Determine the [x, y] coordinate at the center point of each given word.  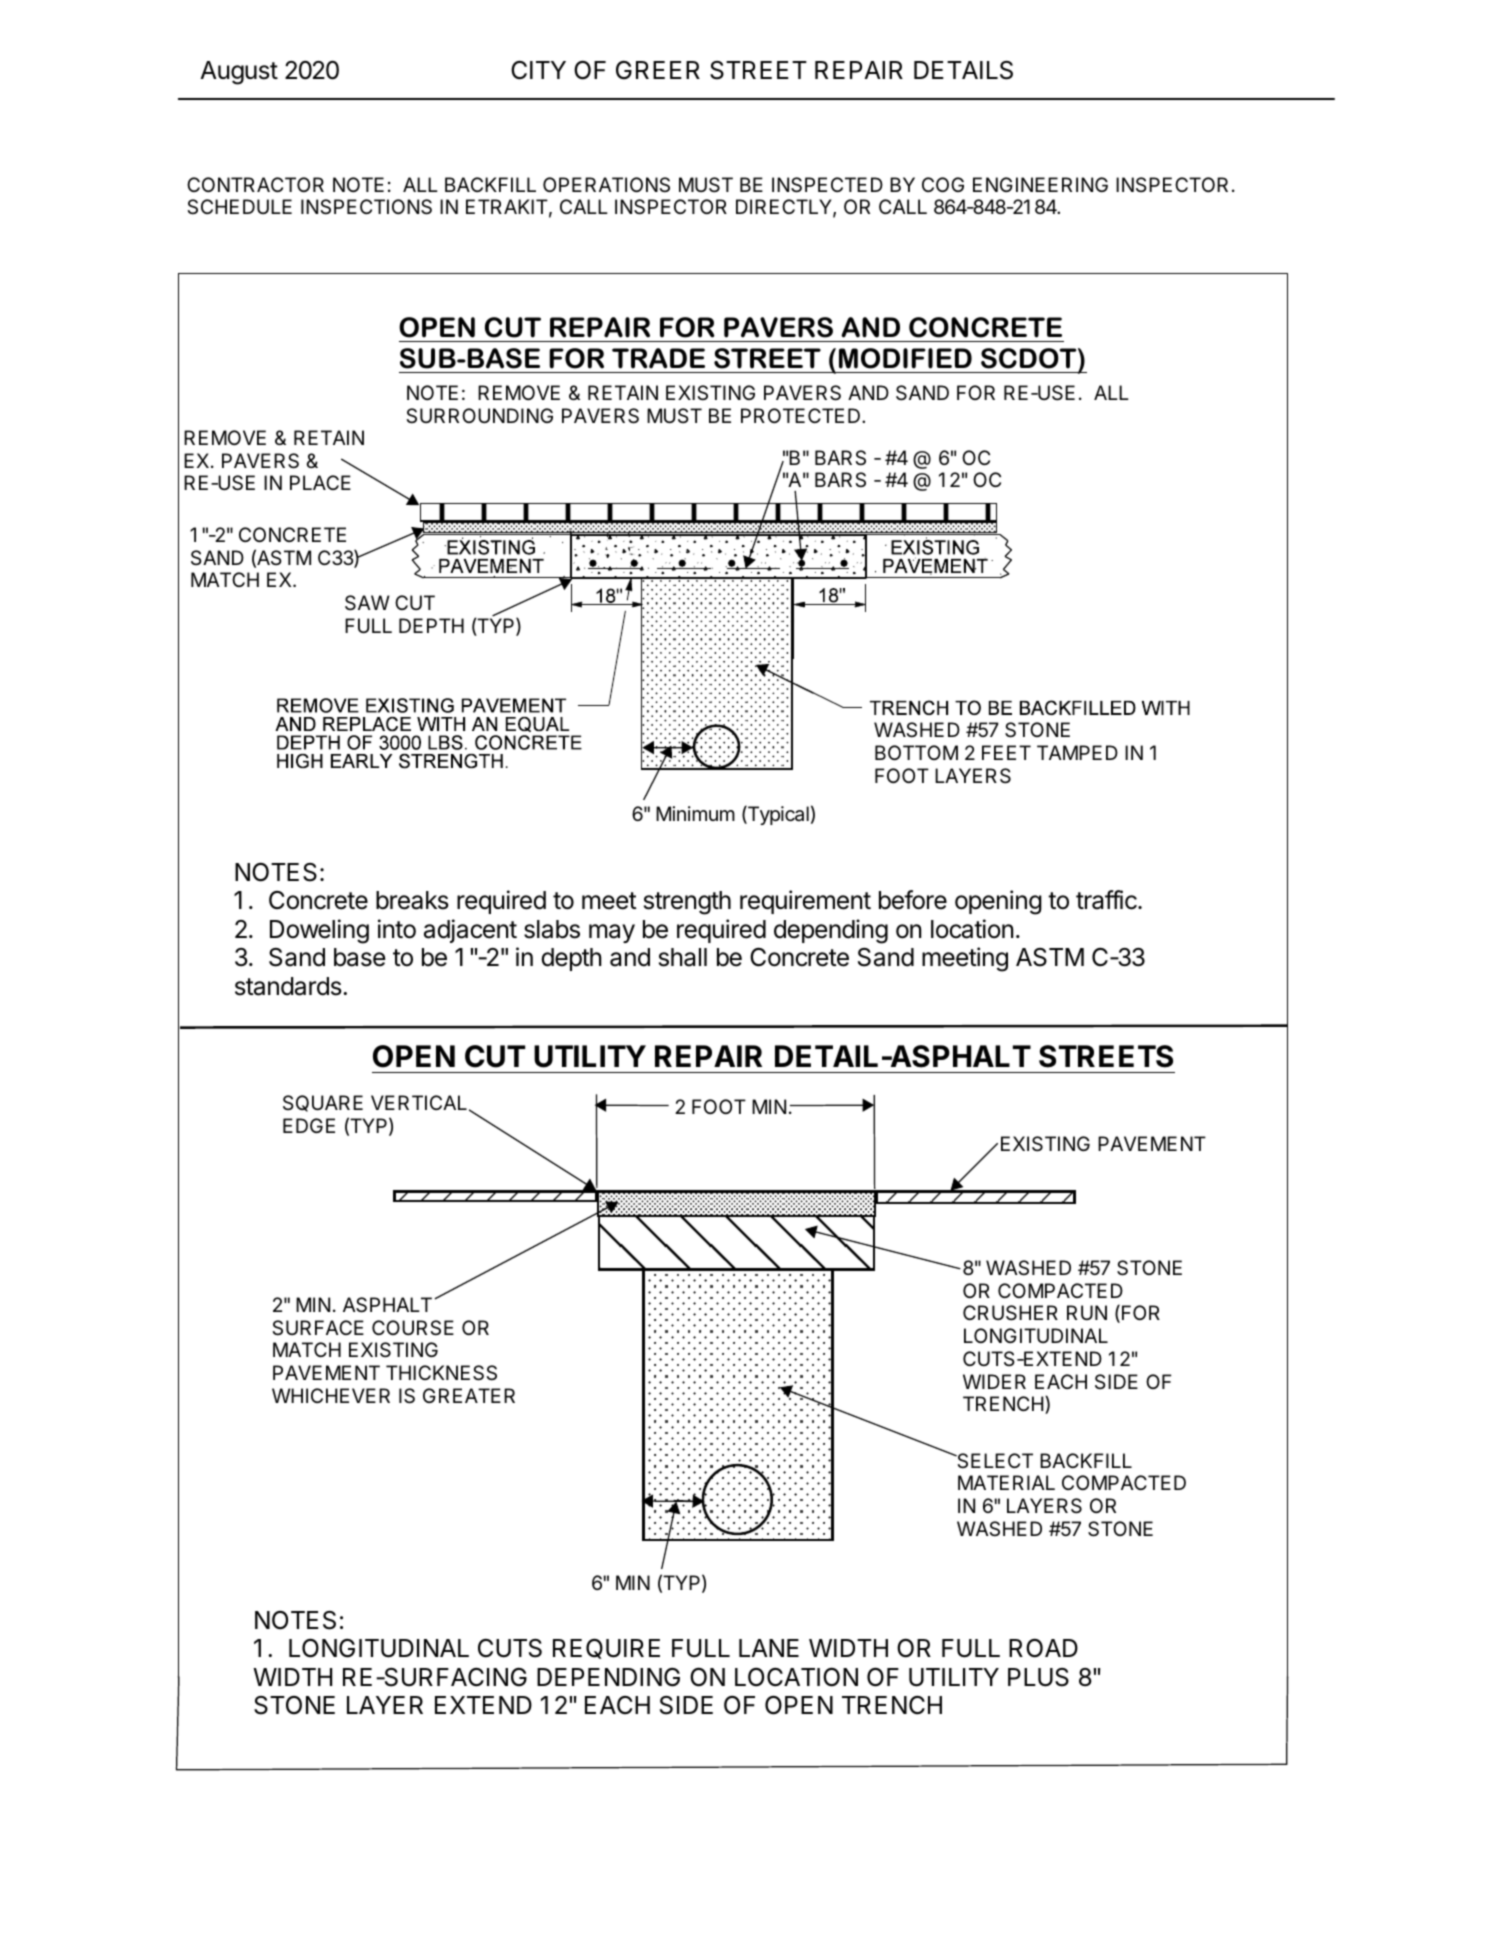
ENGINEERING [1040, 184]
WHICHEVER [331, 1395]
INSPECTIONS [366, 207]
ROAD [1043, 1648]
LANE [769, 1648]
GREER [658, 70]
